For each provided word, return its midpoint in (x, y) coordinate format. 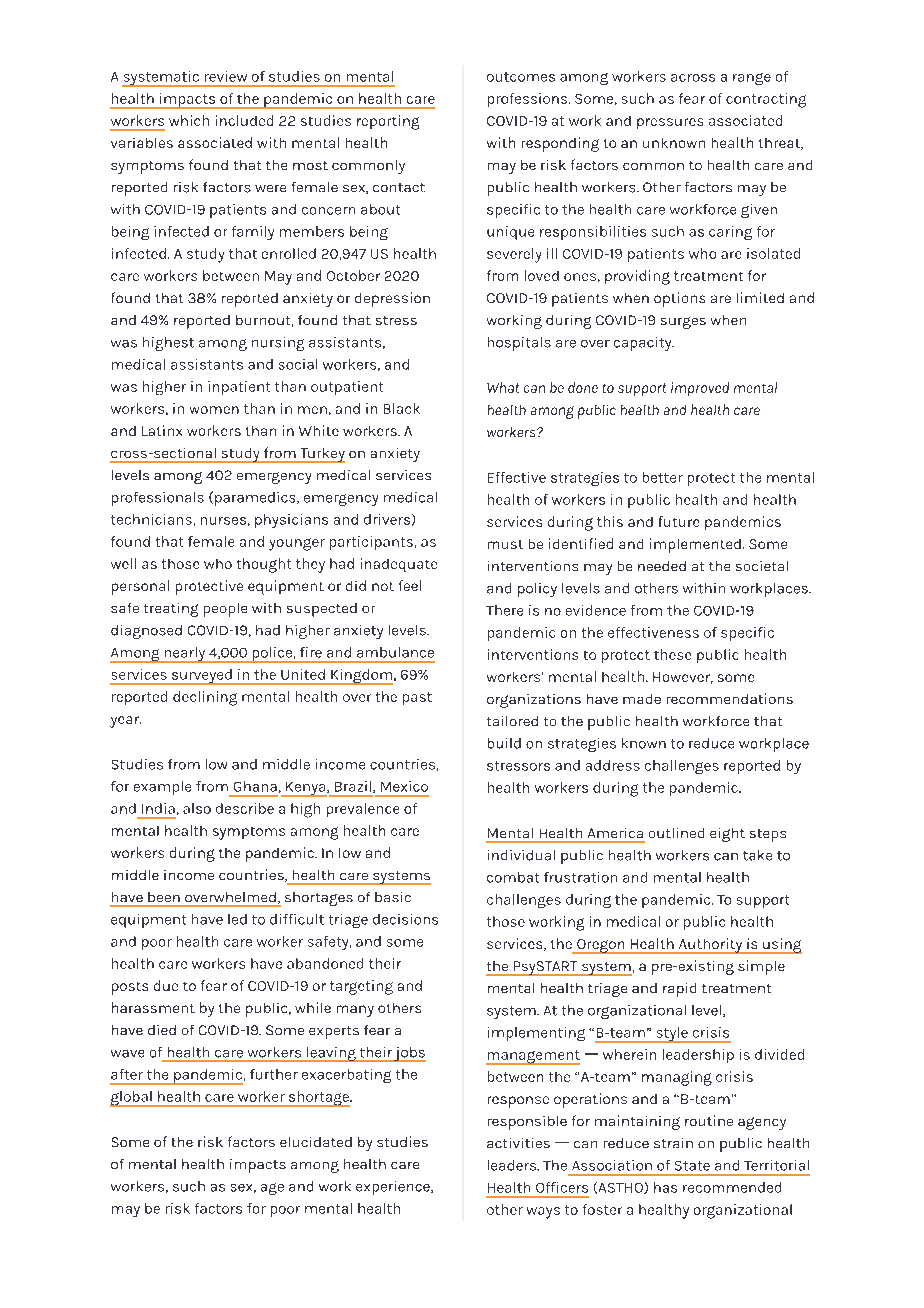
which (189, 120)
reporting (388, 122)
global (132, 1099)
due (166, 985)
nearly (185, 655)
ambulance (395, 652)
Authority (710, 946)
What (503, 387)
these (672, 654)
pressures (670, 123)
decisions (405, 919)
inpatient (239, 388)
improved (700, 389)
